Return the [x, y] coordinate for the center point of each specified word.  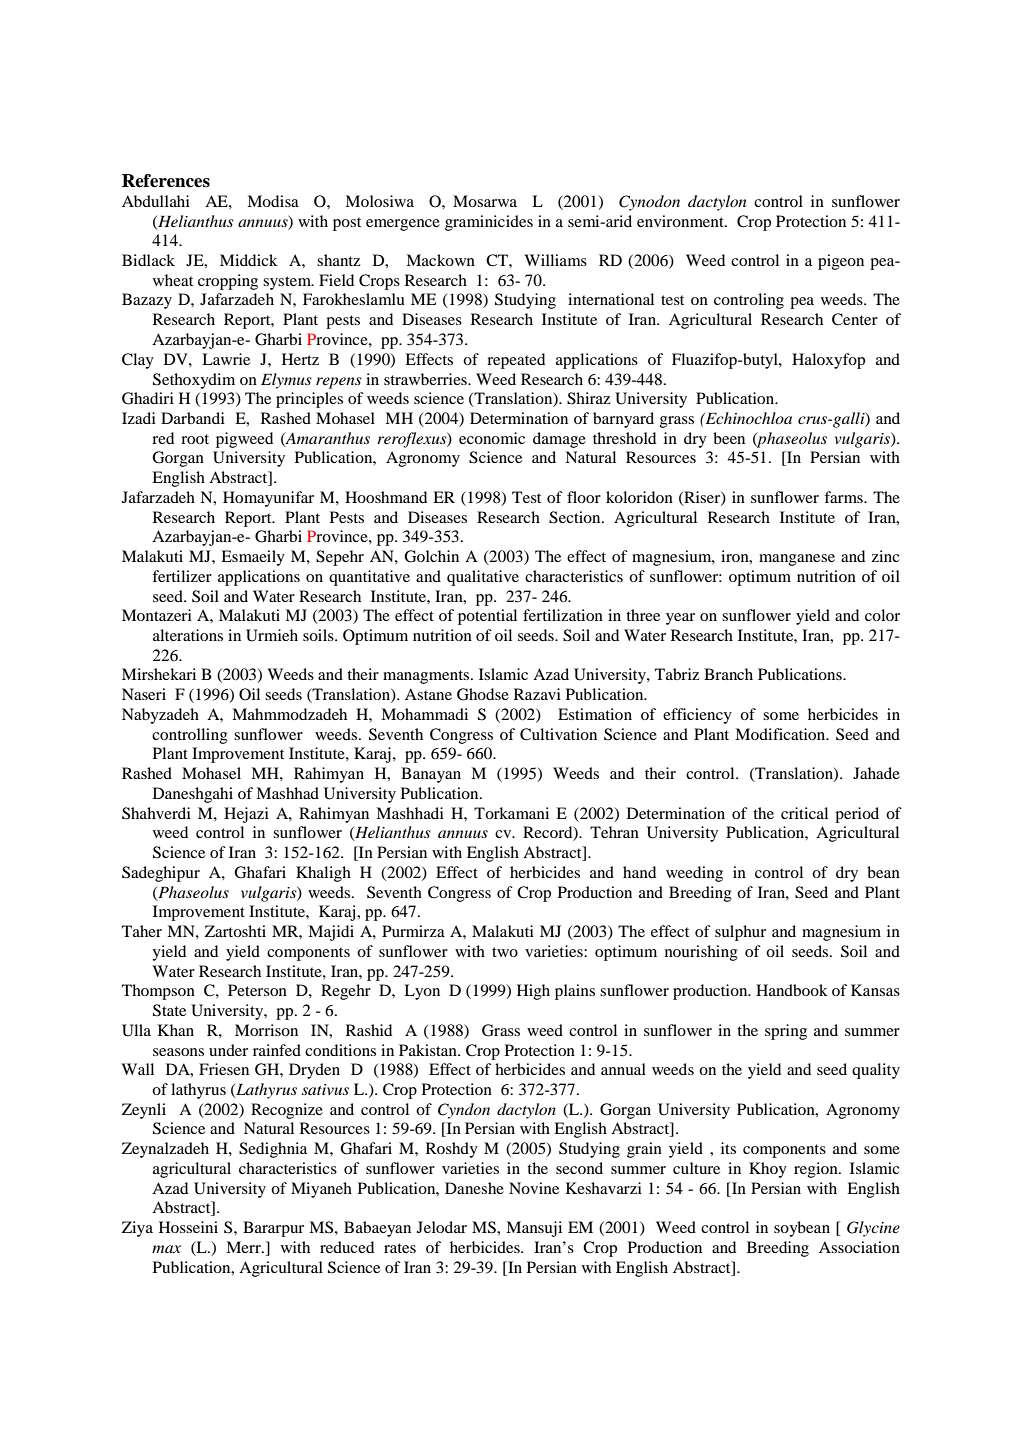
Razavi [537, 694]
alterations [188, 635]
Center [855, 319]
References [166, 181]
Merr [244, 1247]
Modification [781, 734]
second [579, 1168]
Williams [555, 260]
